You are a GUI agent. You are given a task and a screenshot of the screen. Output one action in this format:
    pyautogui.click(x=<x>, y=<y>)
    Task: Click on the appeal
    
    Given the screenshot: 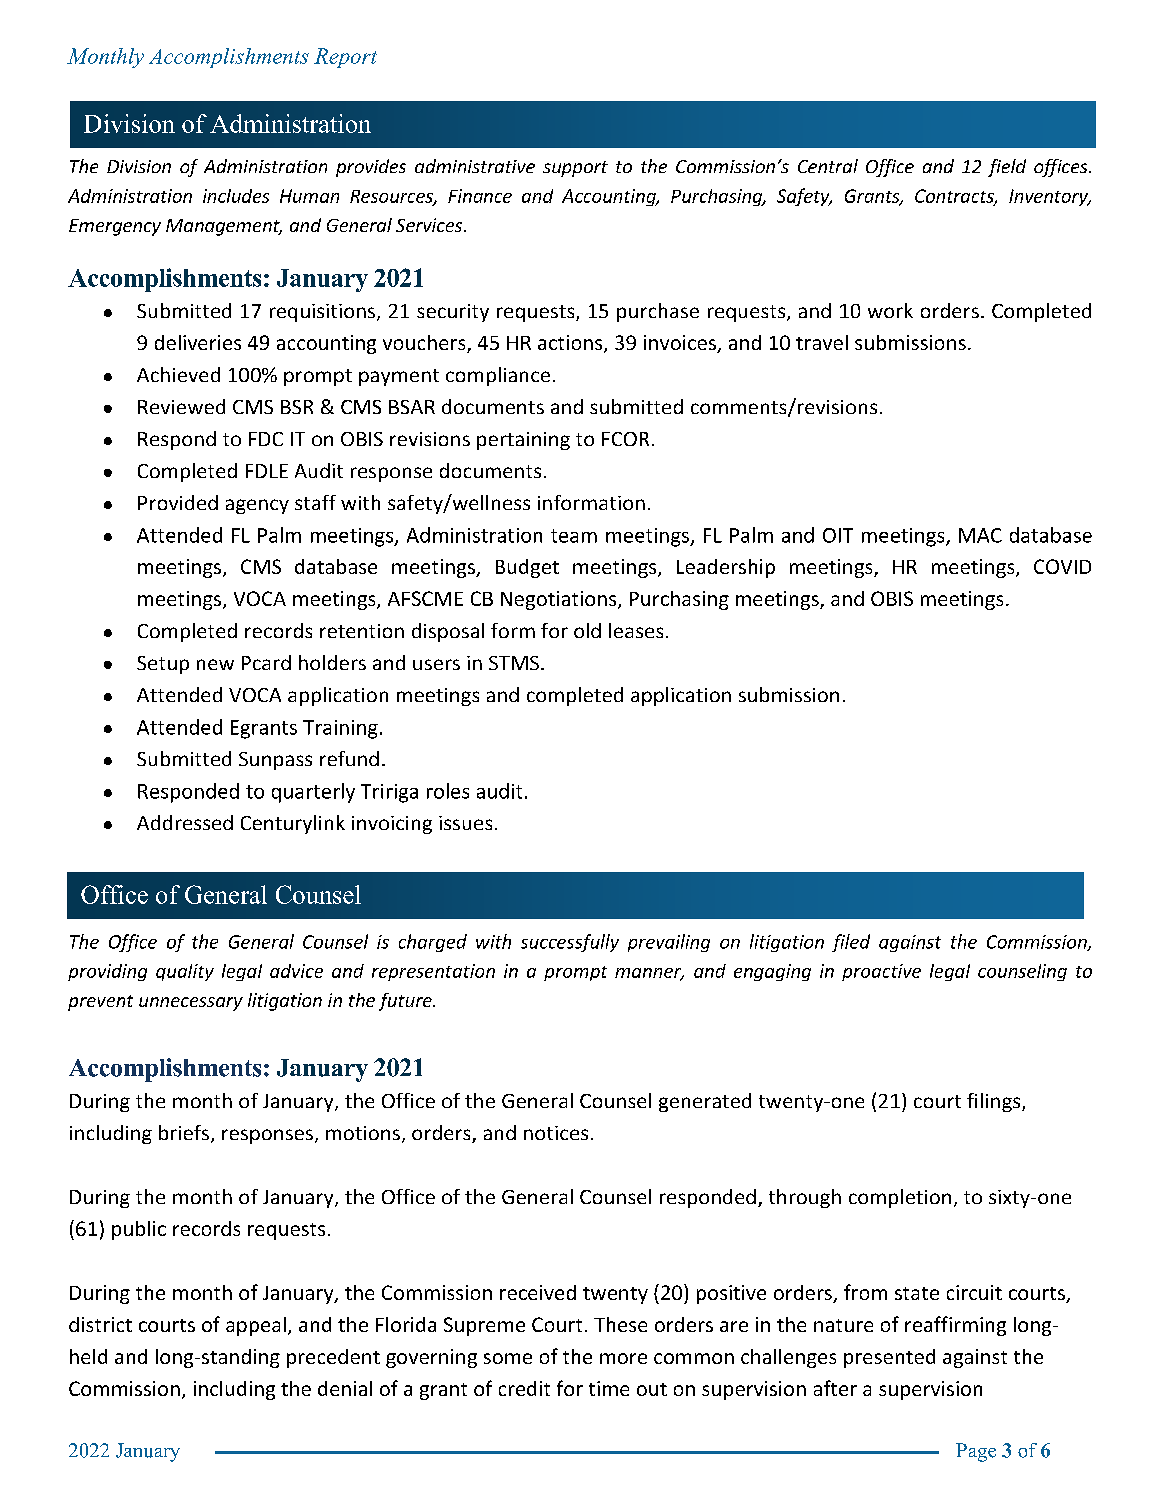 What is the action you would take?
    pyautogui.click(x=256, y=1326)
